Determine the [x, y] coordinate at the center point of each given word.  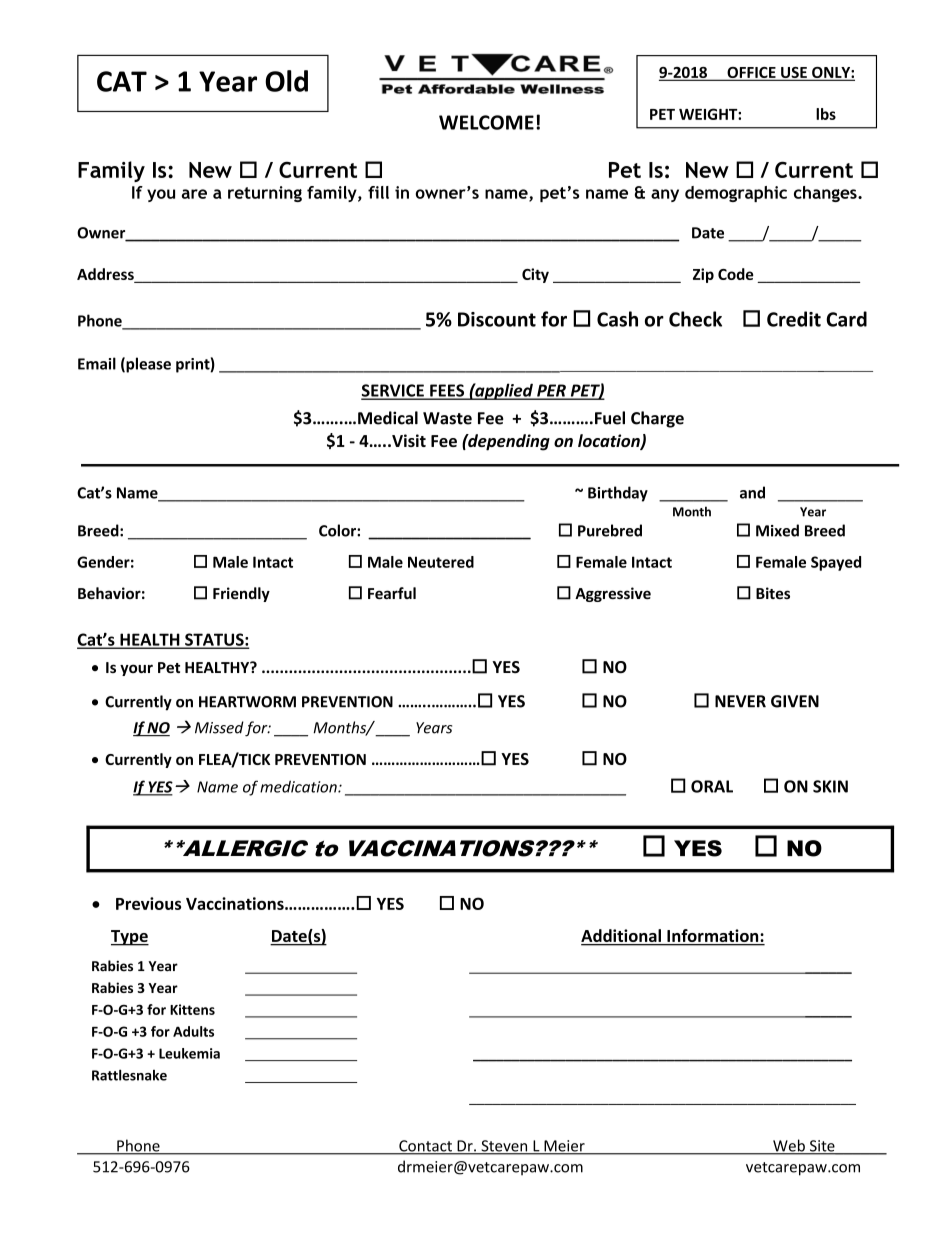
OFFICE [751, 74]
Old [286, 81]
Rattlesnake [129, 1075]
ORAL [712, 786]
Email [97, 363]
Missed [219, 727]
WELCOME [486, 122]
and [752, 492]
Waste [447, 418]
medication [299, 786]
